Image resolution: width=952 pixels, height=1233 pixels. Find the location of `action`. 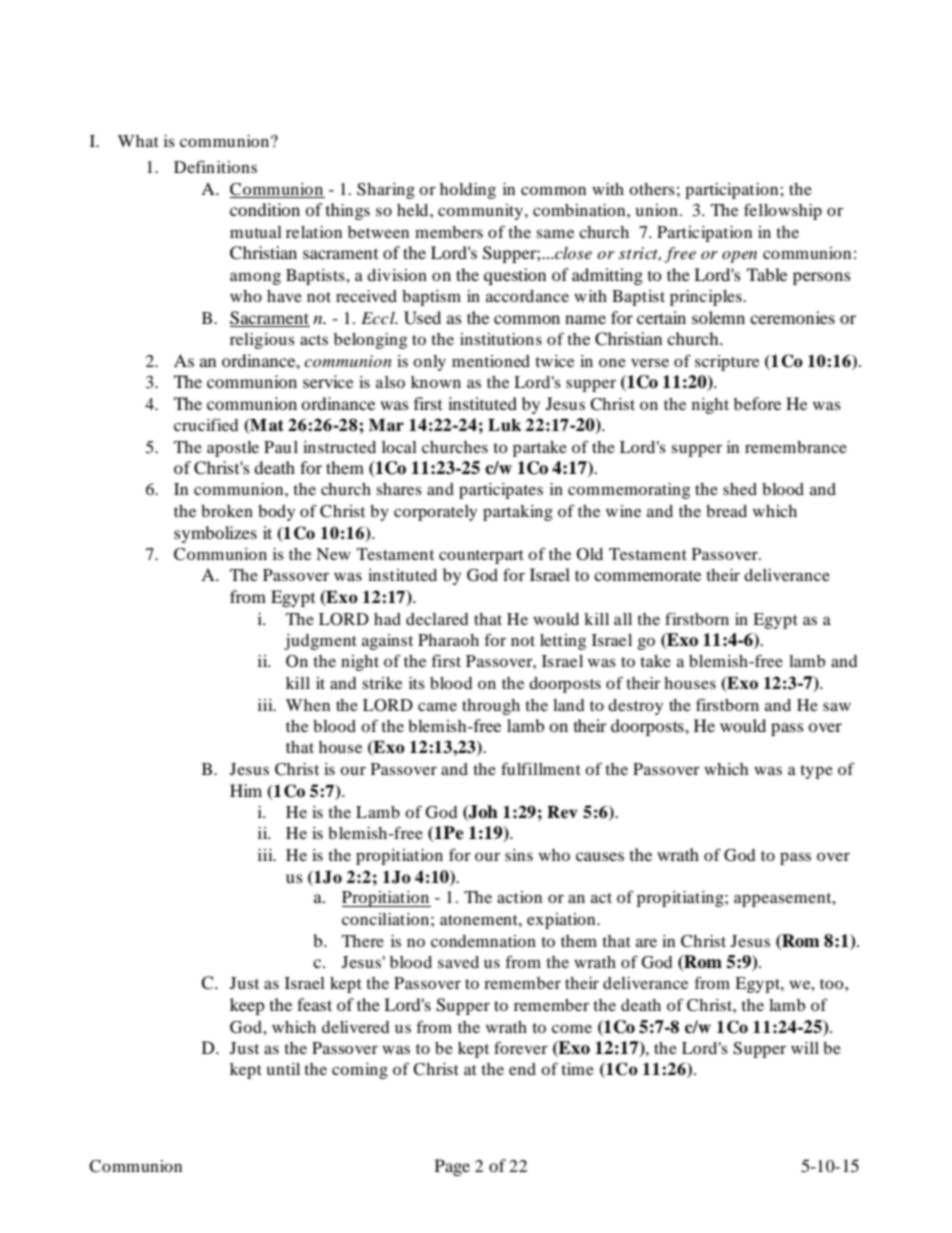

action is located at coordinates (519, 897).
